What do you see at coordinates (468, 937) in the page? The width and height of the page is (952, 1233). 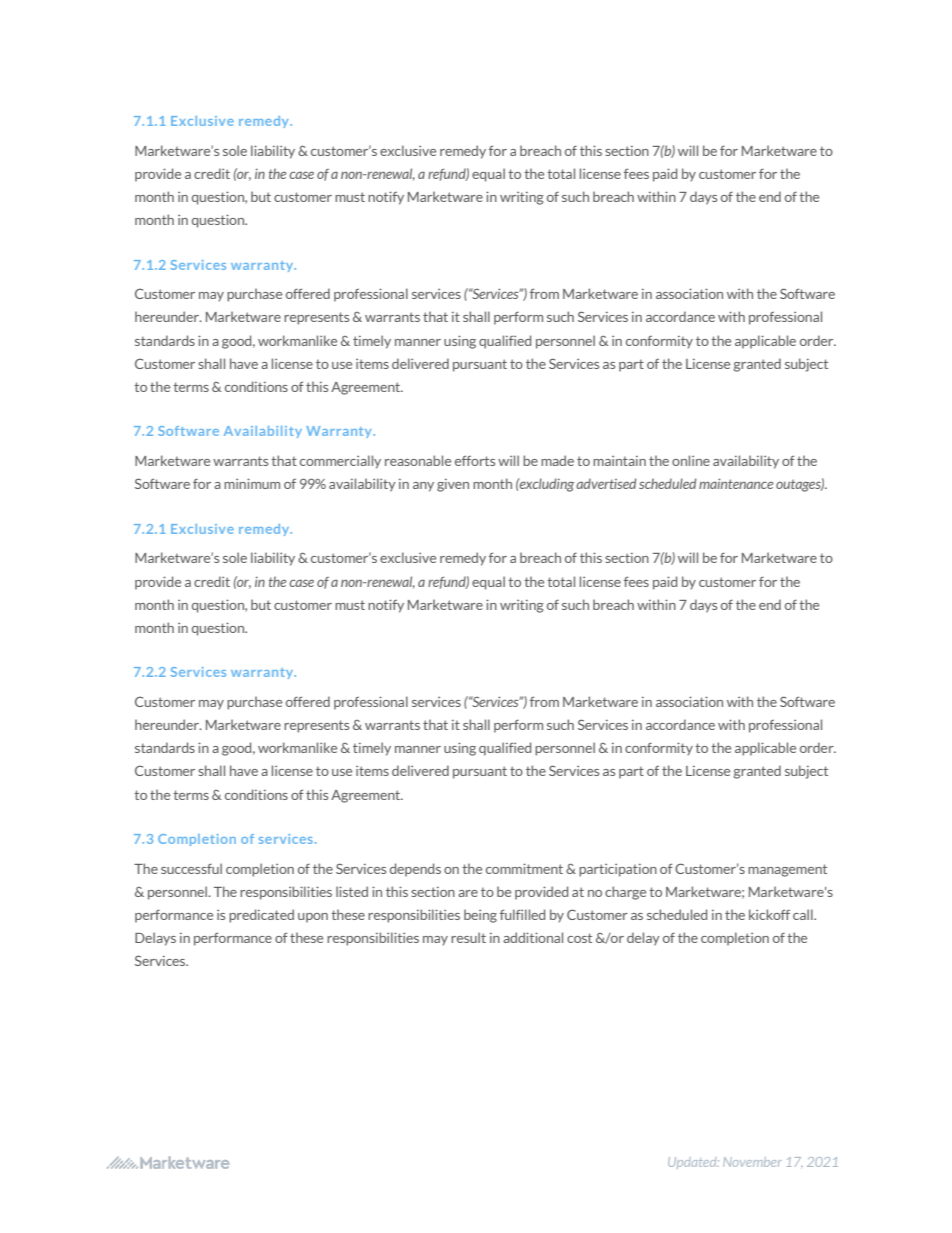 I see `result` at bounding box center [468, 937].
